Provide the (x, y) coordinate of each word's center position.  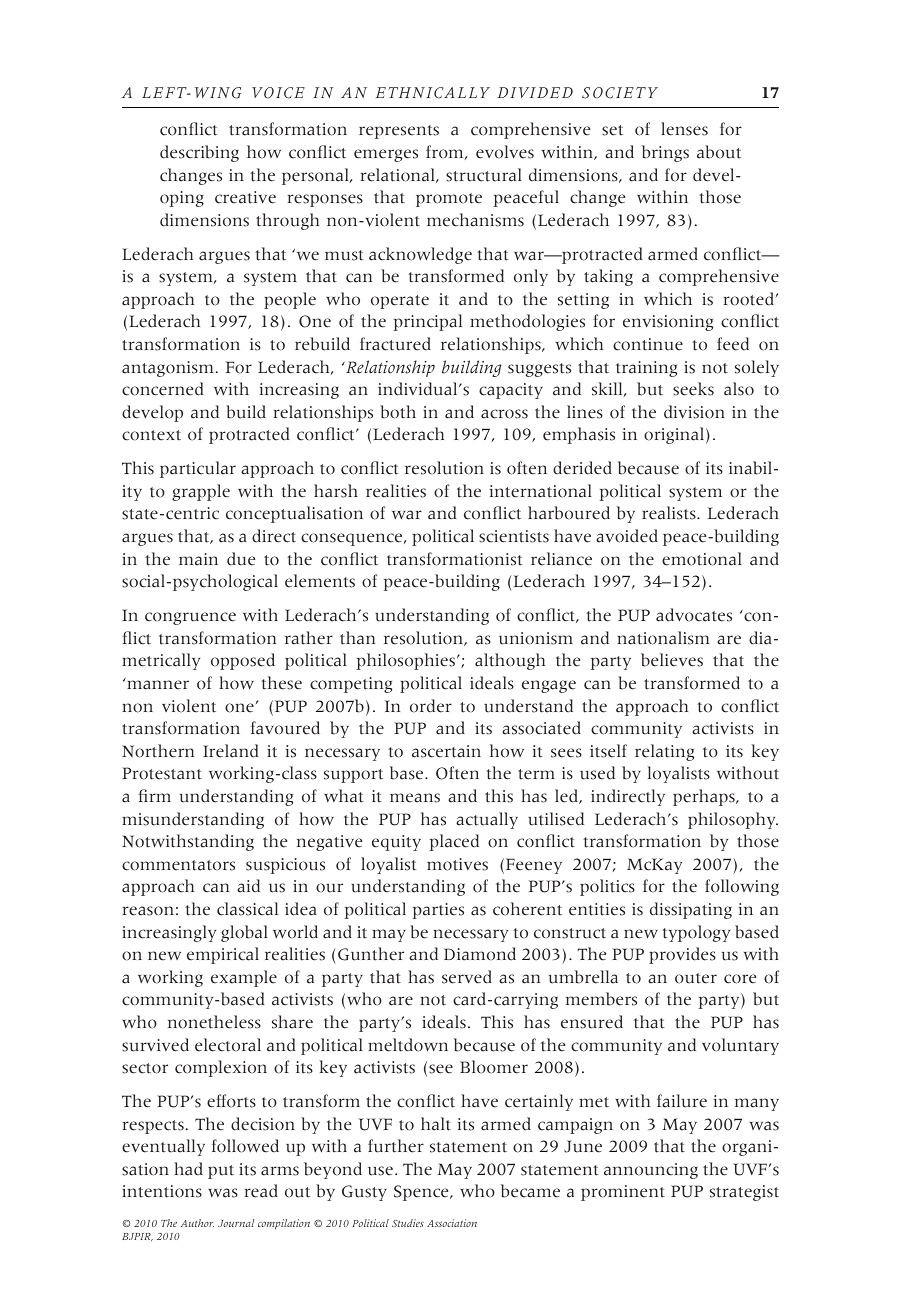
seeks (693, 389)
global (244, 933)
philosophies (406, 661)
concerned (163, 389)
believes (672, 660)
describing (199, 153)
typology (696, 933)
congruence (190, 618)
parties (438, 911)
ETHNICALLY (433, 93)
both (398, 412)
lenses (684, 129)
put (221, 1172)
